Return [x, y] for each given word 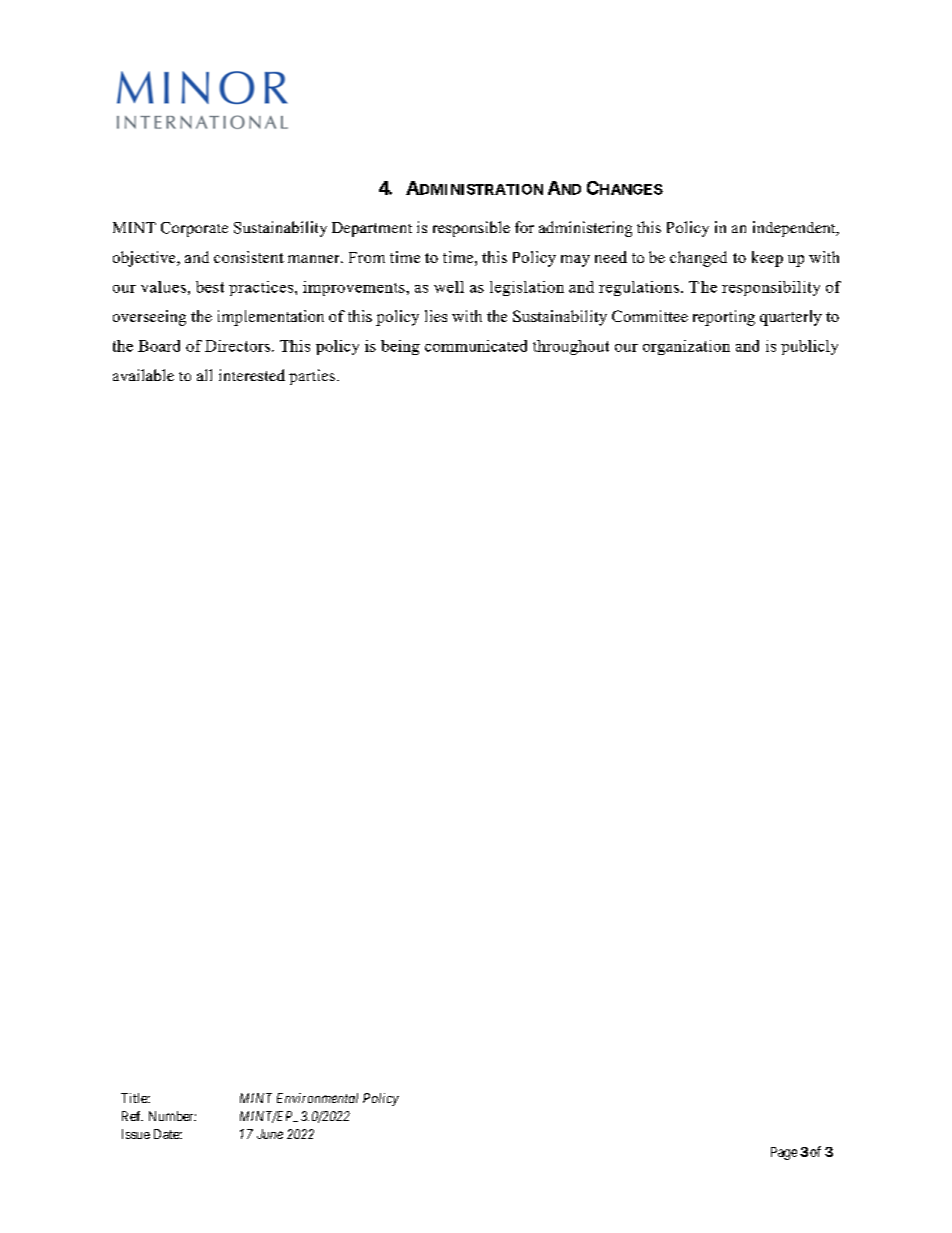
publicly [809, 347]
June [270, 1134]
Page [784, 1153]
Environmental [317, 1098]
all [204, 375]
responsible [471, 229]
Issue [136, 1134]
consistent [249, 257]
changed [698, 259]
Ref [132, 1116]
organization [686, 347]
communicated [476, 346]
